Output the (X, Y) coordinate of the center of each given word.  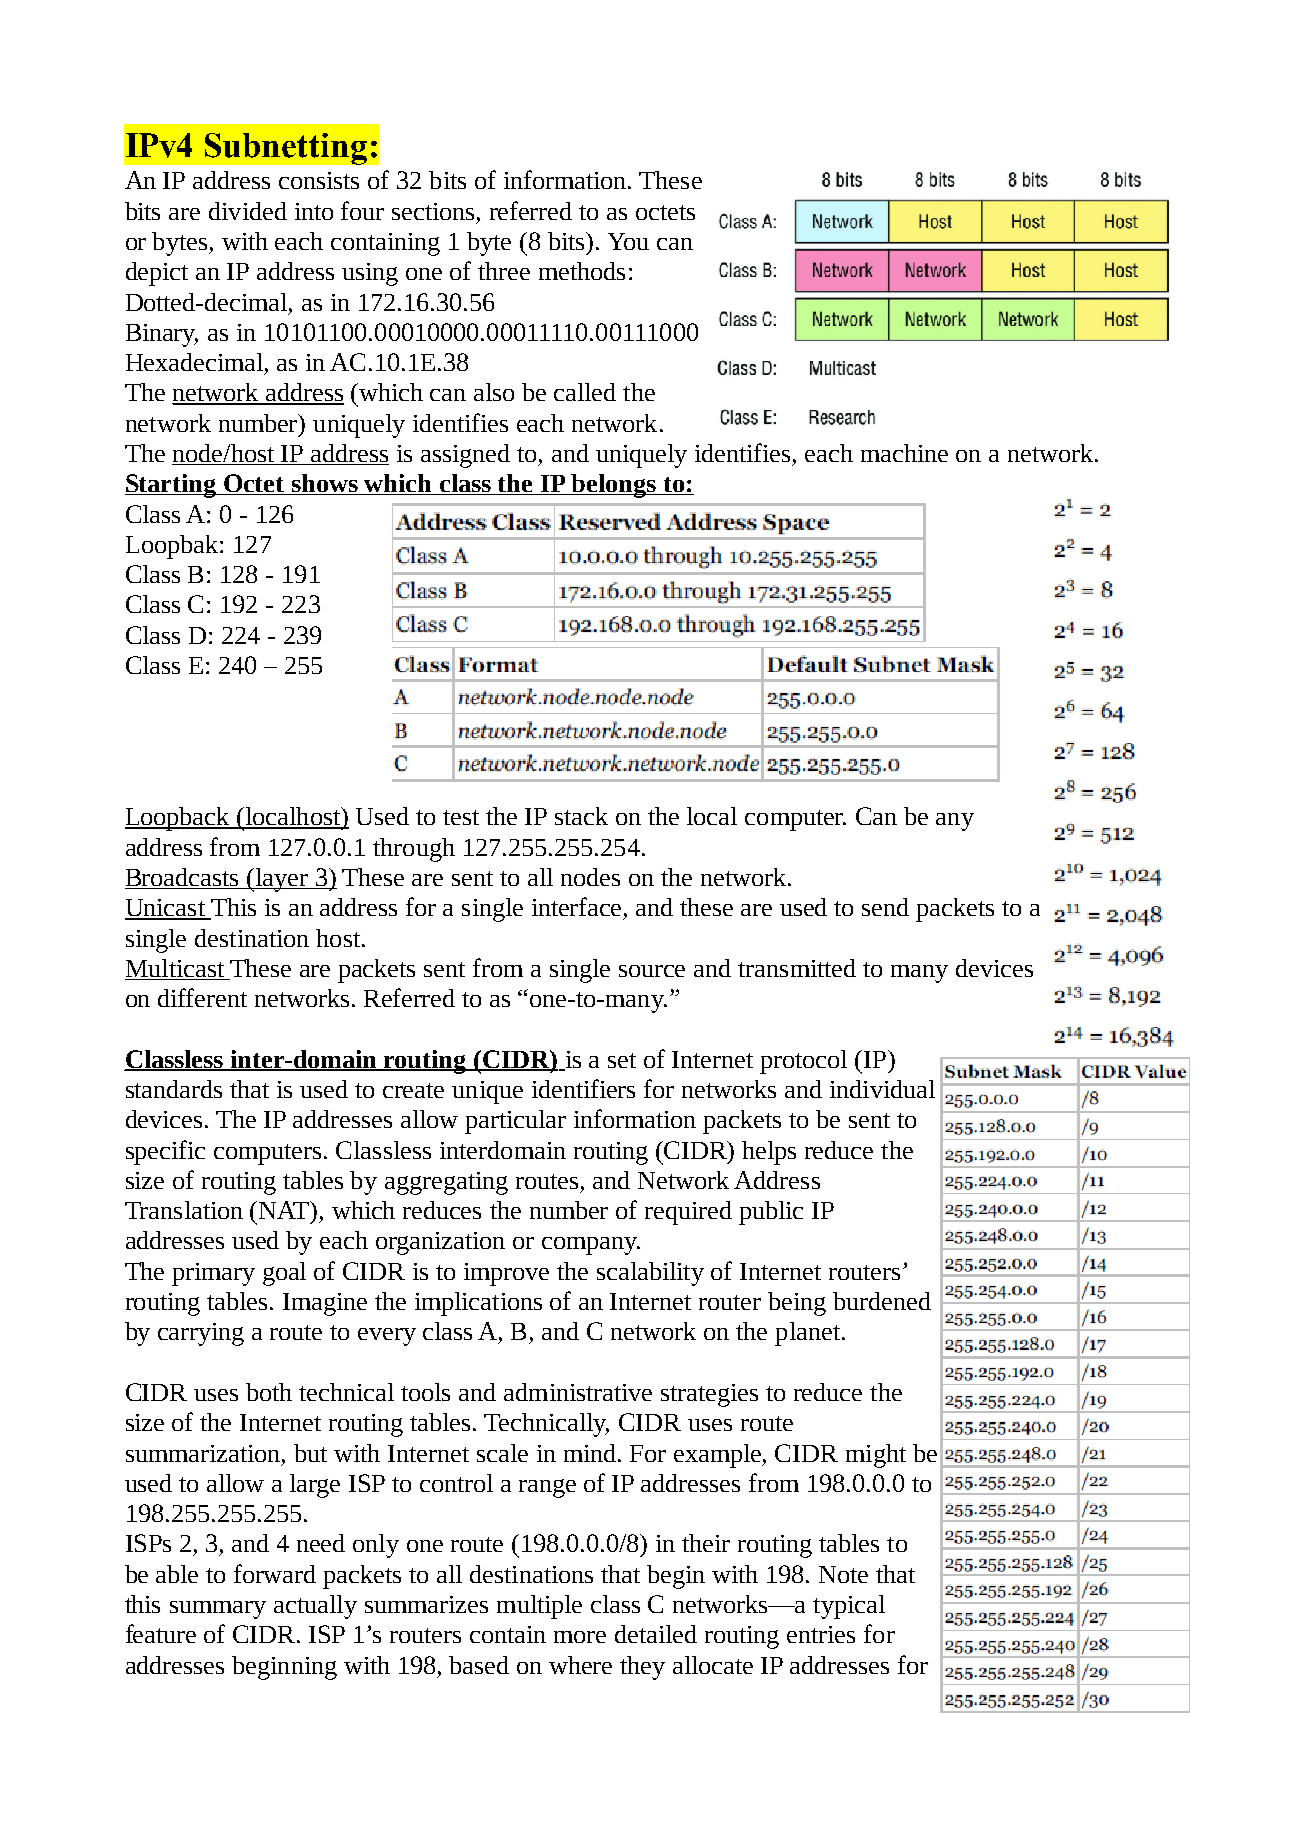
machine (904, 453)
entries (821, 1634)
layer (282, 880)
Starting (172, 486)
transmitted (797, 968)
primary (213, 1274)
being (797, 1304)
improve (506, 1274)
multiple (539, 1607)
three (504, 271)
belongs (613, 486)
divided (248, 211)
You (628, 241)
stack (581, 816)
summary (218, 1610)
